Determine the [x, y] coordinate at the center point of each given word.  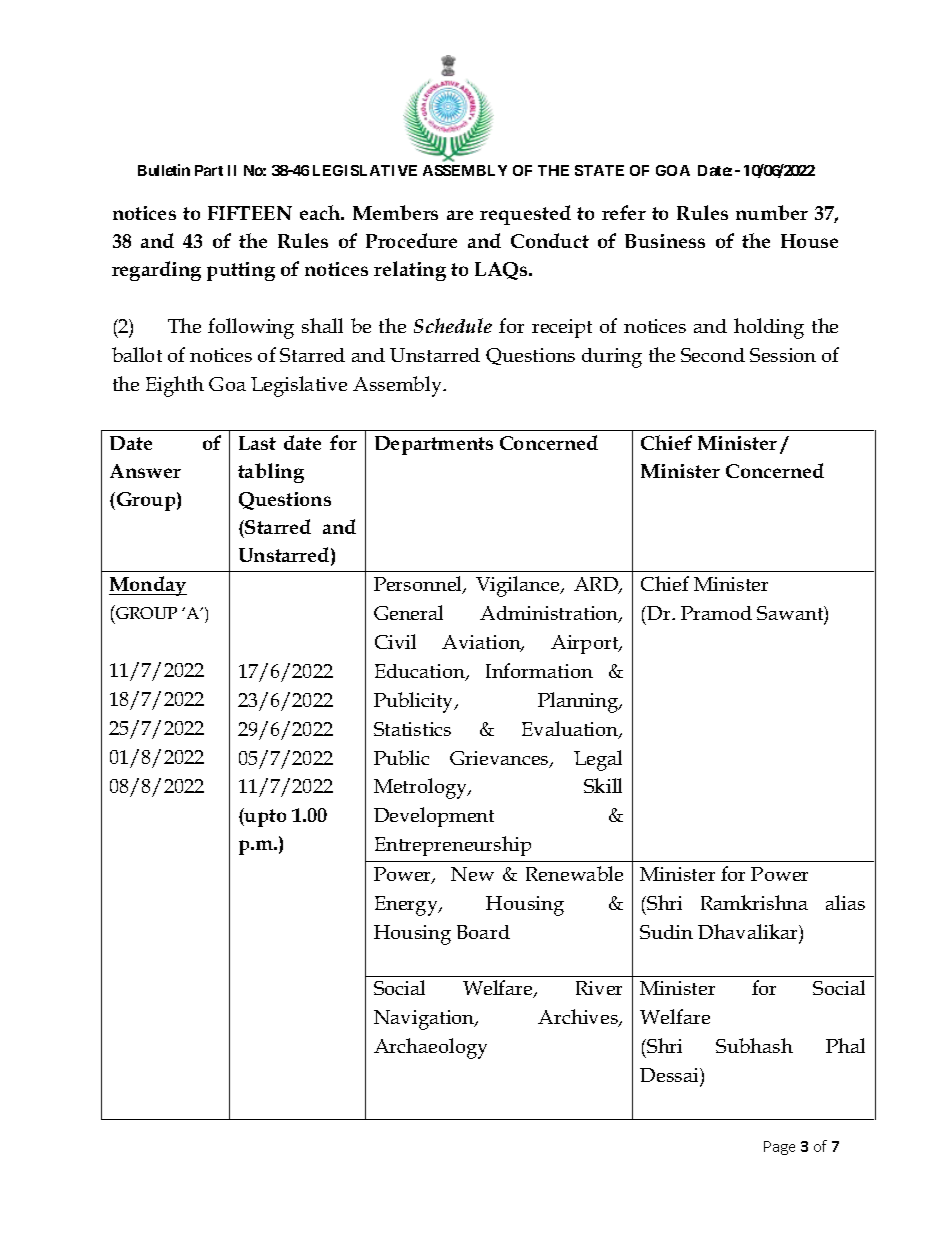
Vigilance [519, 586]
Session [783, 355]
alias [845, 902]
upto [264, 817]
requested [525, 215]
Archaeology [430, 1048]
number [772, 212]
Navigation [425, 1020]
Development [434, 817]
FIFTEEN [250, 213]
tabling [271, 473]
